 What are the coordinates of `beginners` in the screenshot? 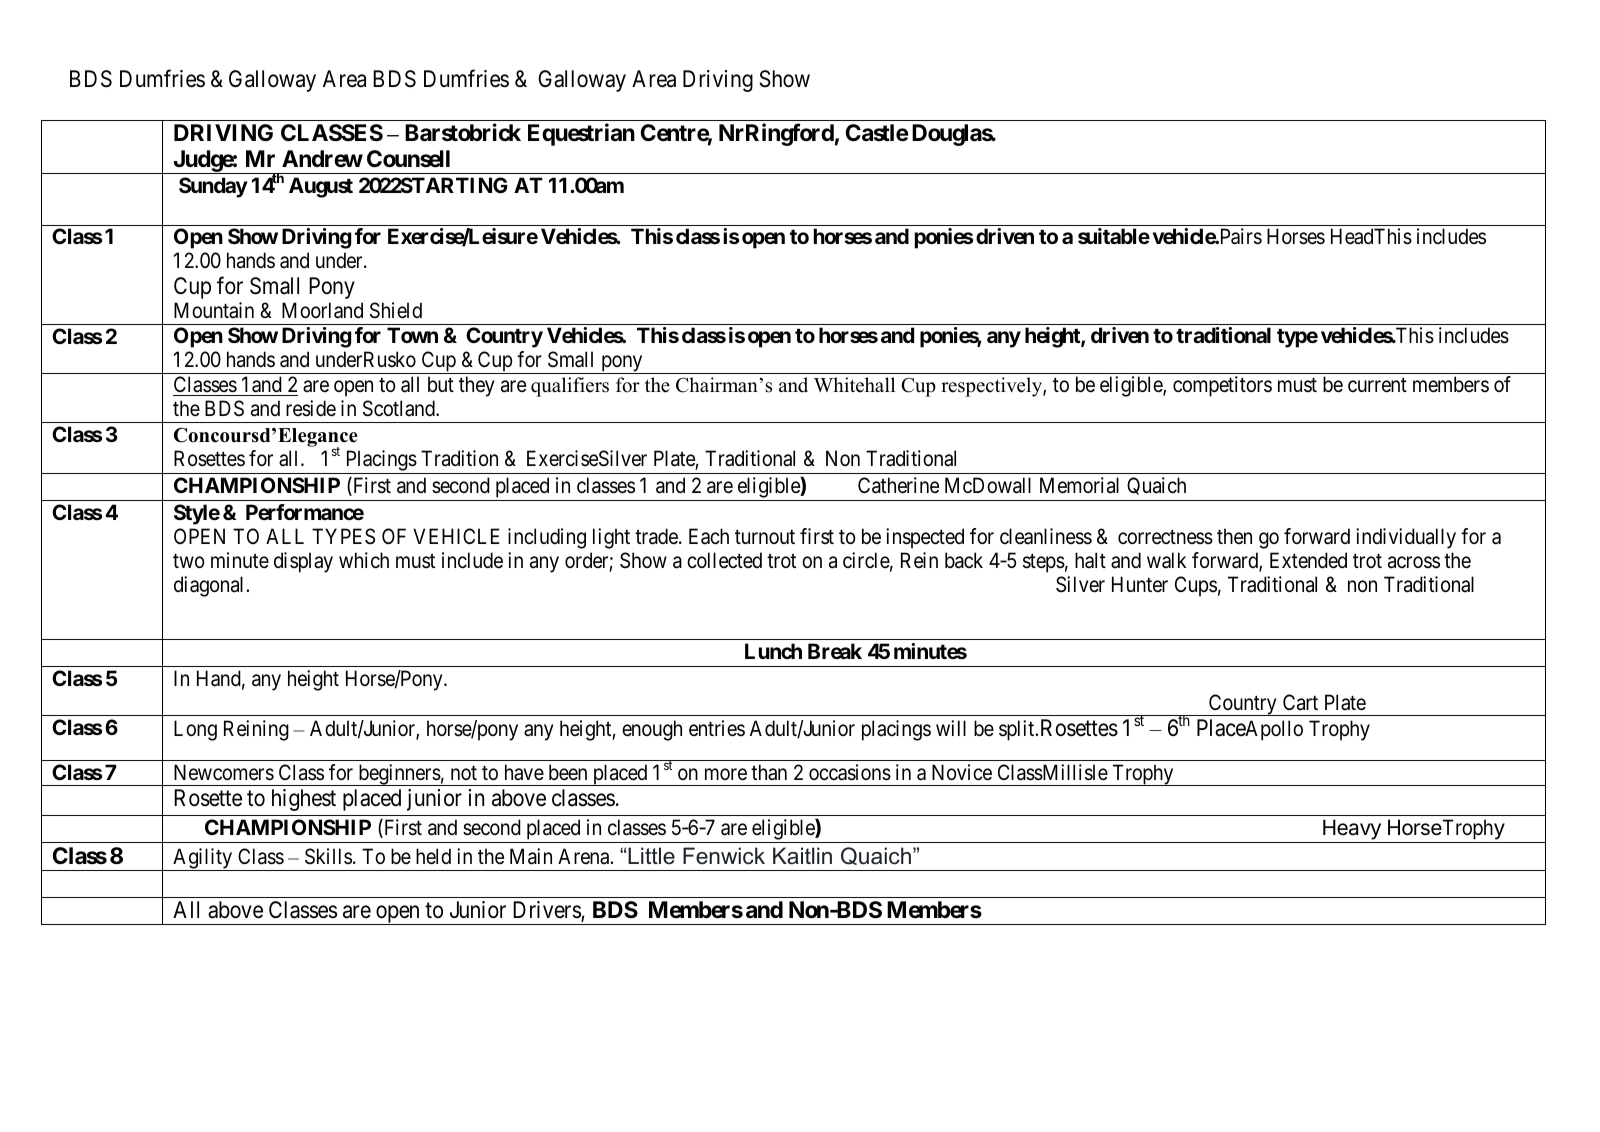 It's located at (398, 775).
